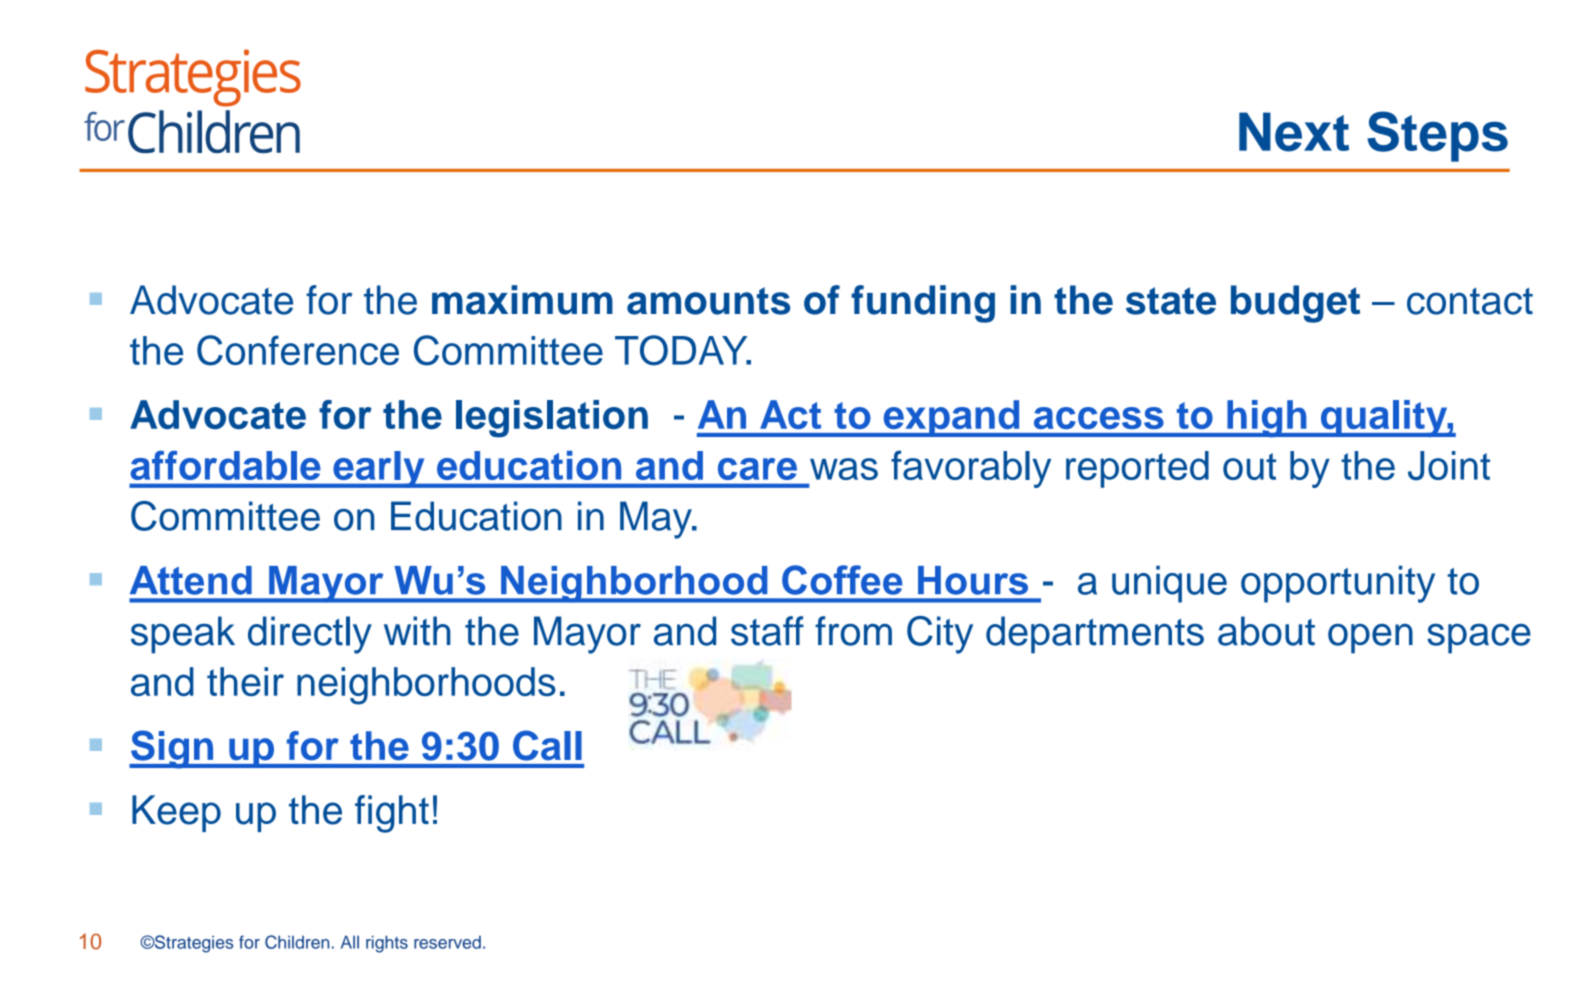 The height and width of the screenshot is (993, 1589). Describe the element at coordinates (1338, 584) in the screenshot. I see `opportunity` at that location.
